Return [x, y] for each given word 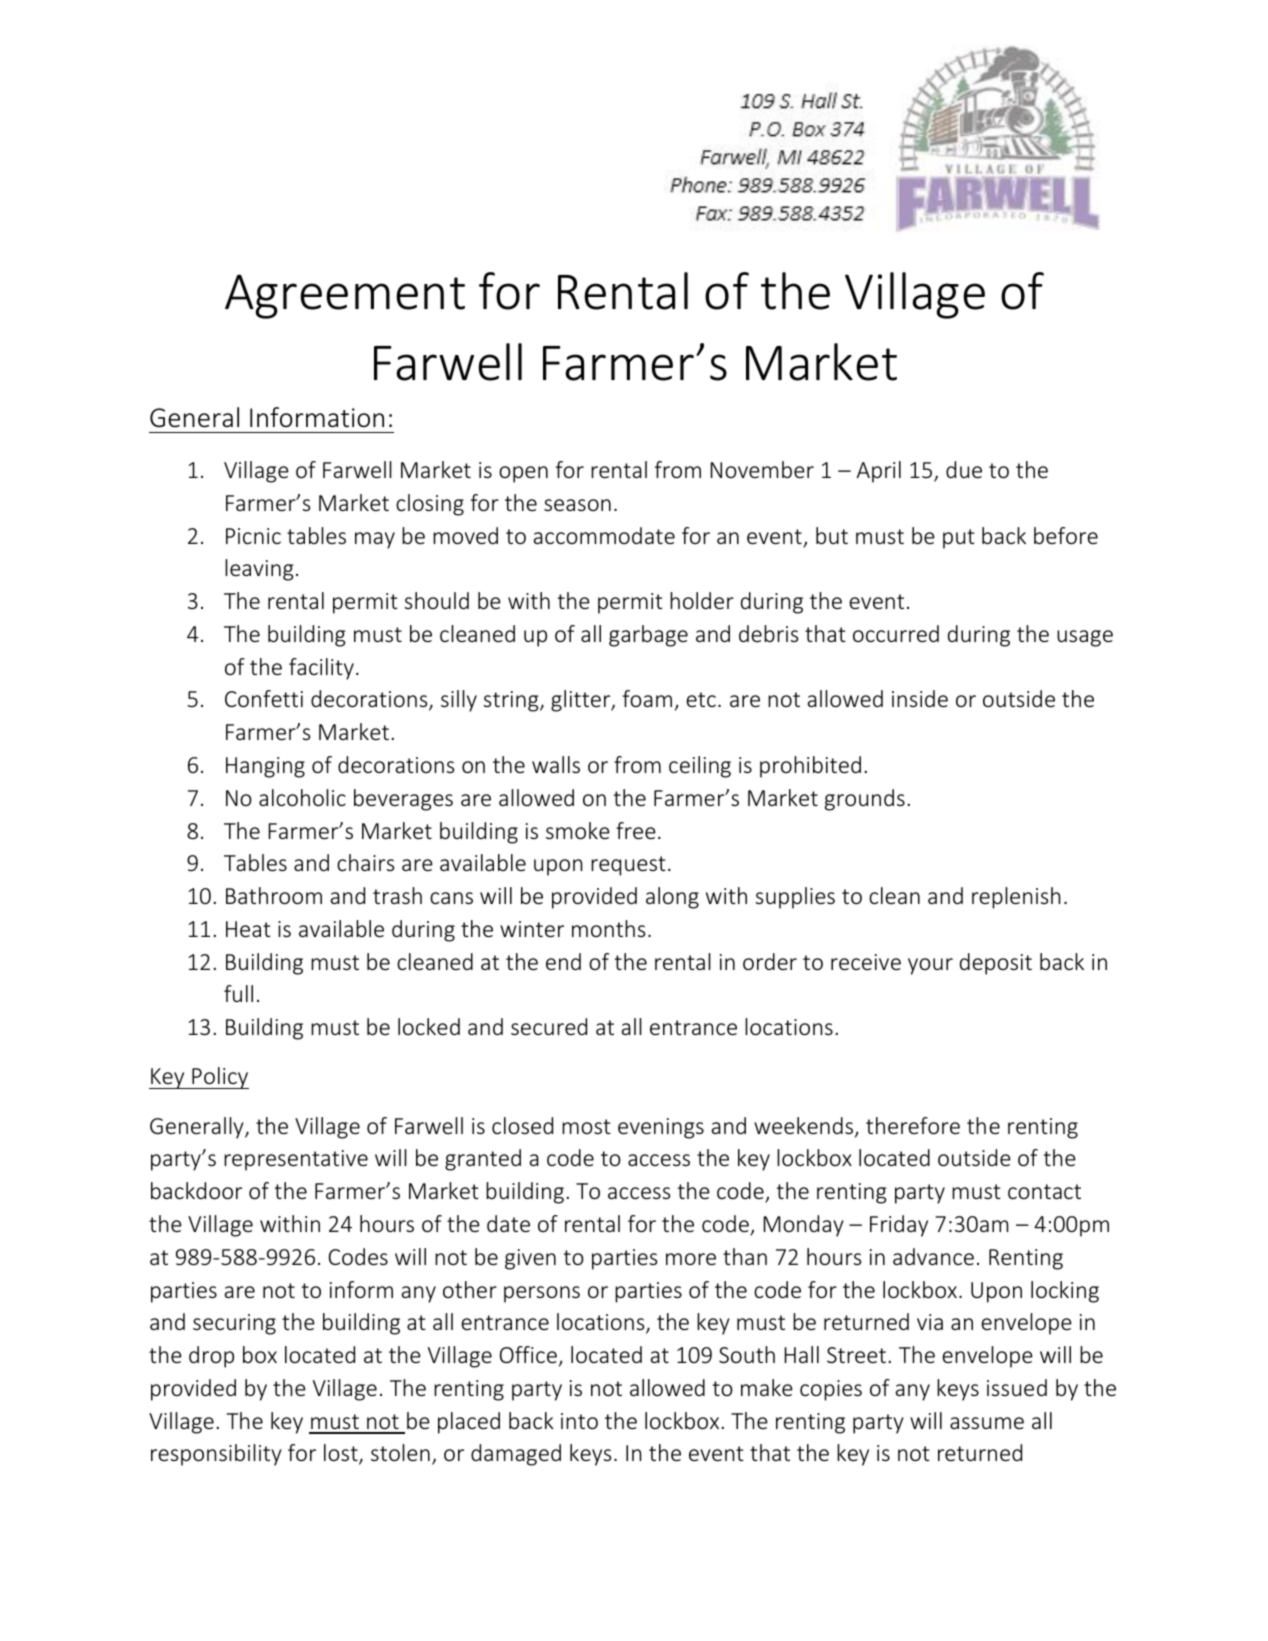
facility [321, 669]
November [762, 469]
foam [647, 698]
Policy [219, 1078]
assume [987, 1423]
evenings [661, 1128]
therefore [913, 1125]
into [579, 1421]
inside [920, 698]
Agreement [345, 296]
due [964, 469]
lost [342, 1454]
